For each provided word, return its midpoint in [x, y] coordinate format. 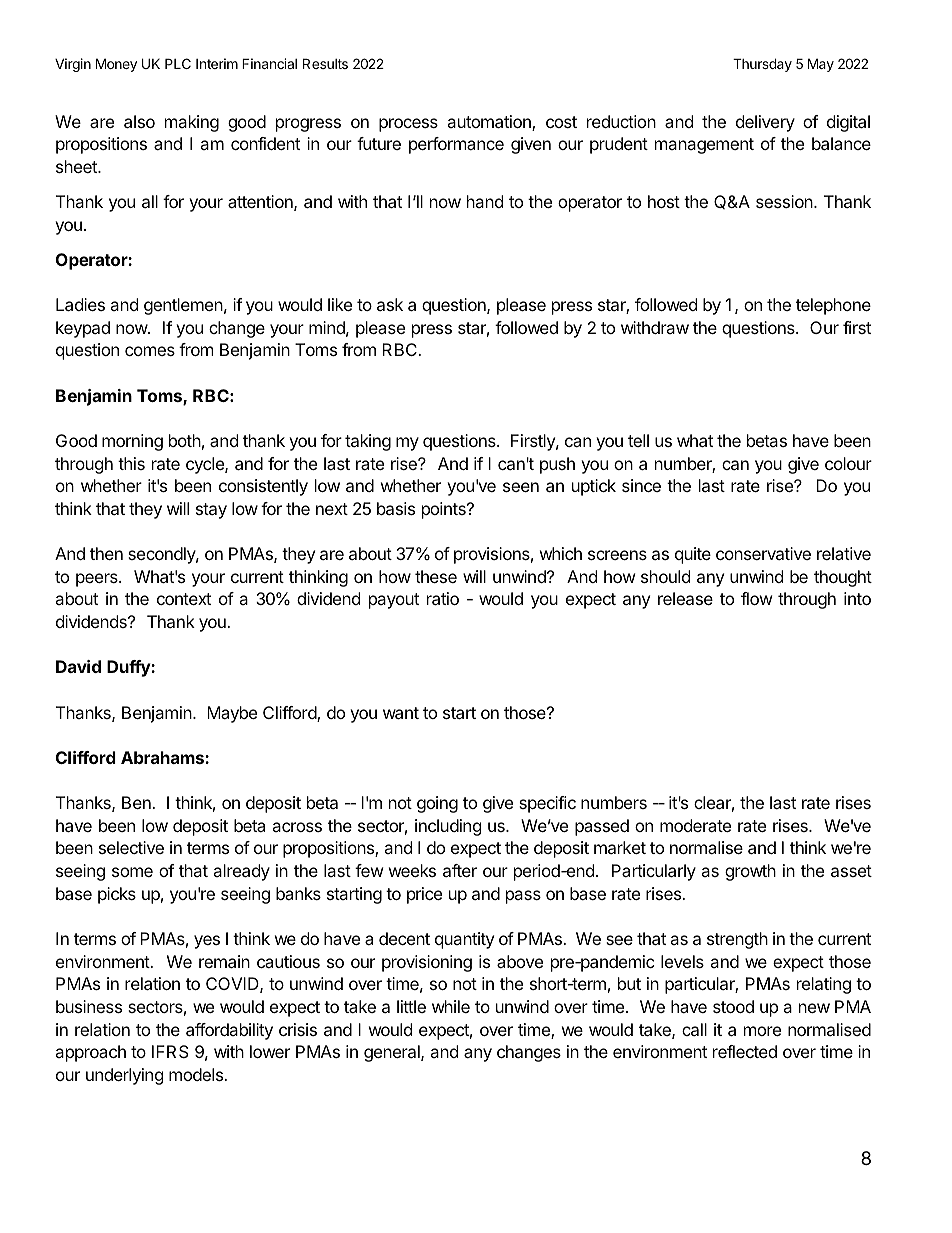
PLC [178, 63]
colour [848, 463]
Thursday [762, 65]
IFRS [170, 1051]
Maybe [232, 714]
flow [757, 598]
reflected [745, 1051]
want [401, 713]
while [451, 1006]
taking [368, 442]
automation [490, 123]
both [185, 440]
